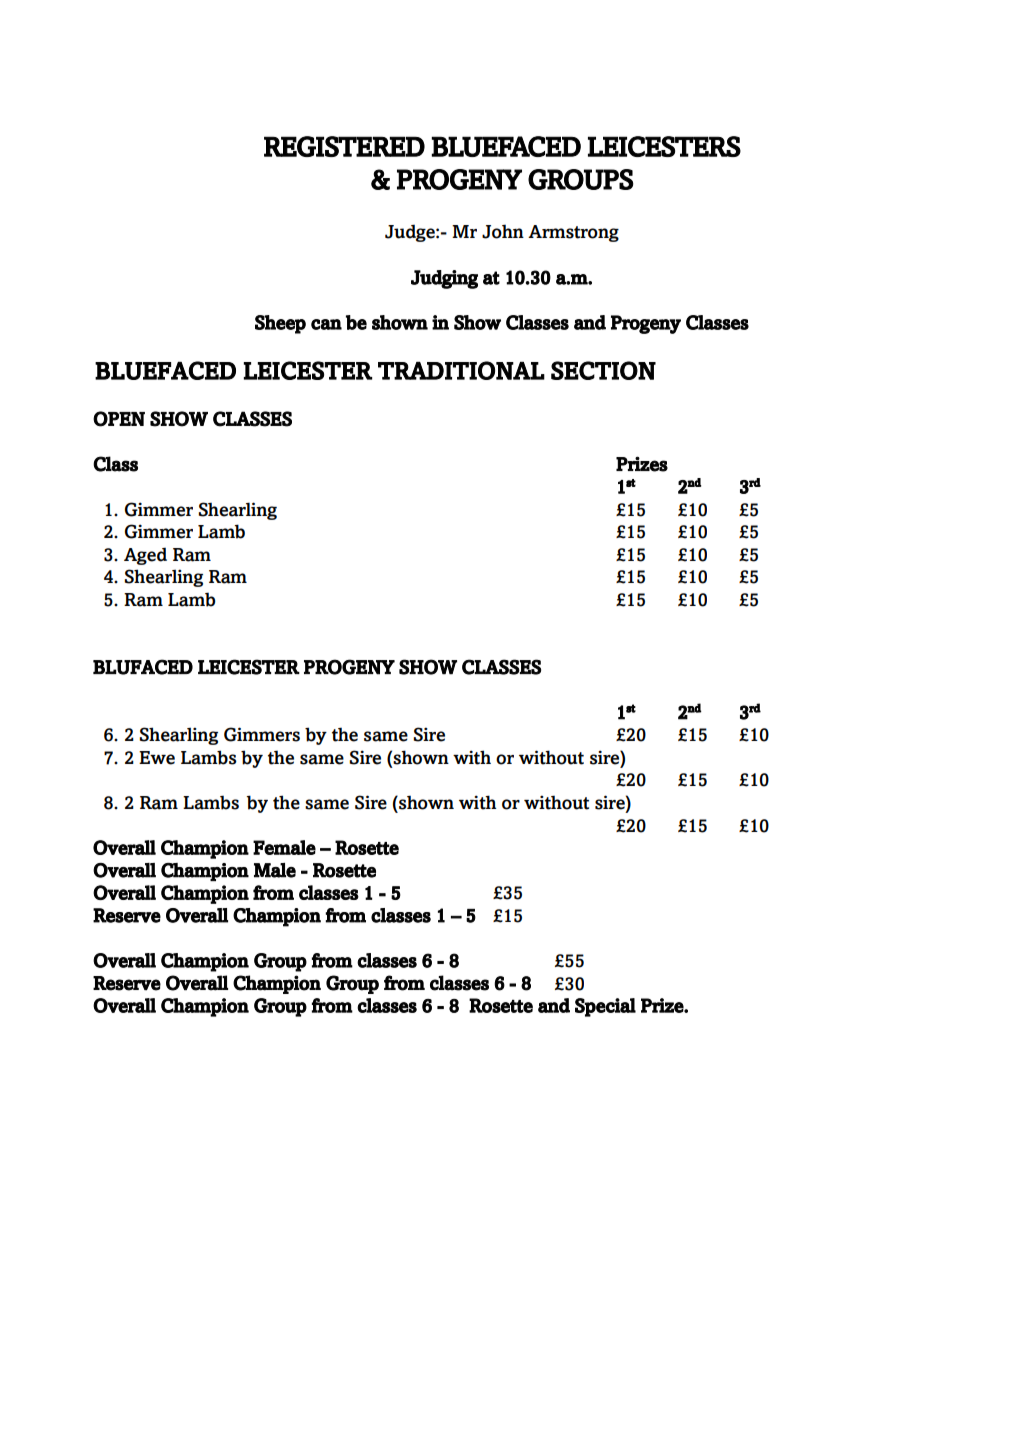  Describe the element at coordinates (145, 556) in the screenshot. I see `Aged` at that location.
